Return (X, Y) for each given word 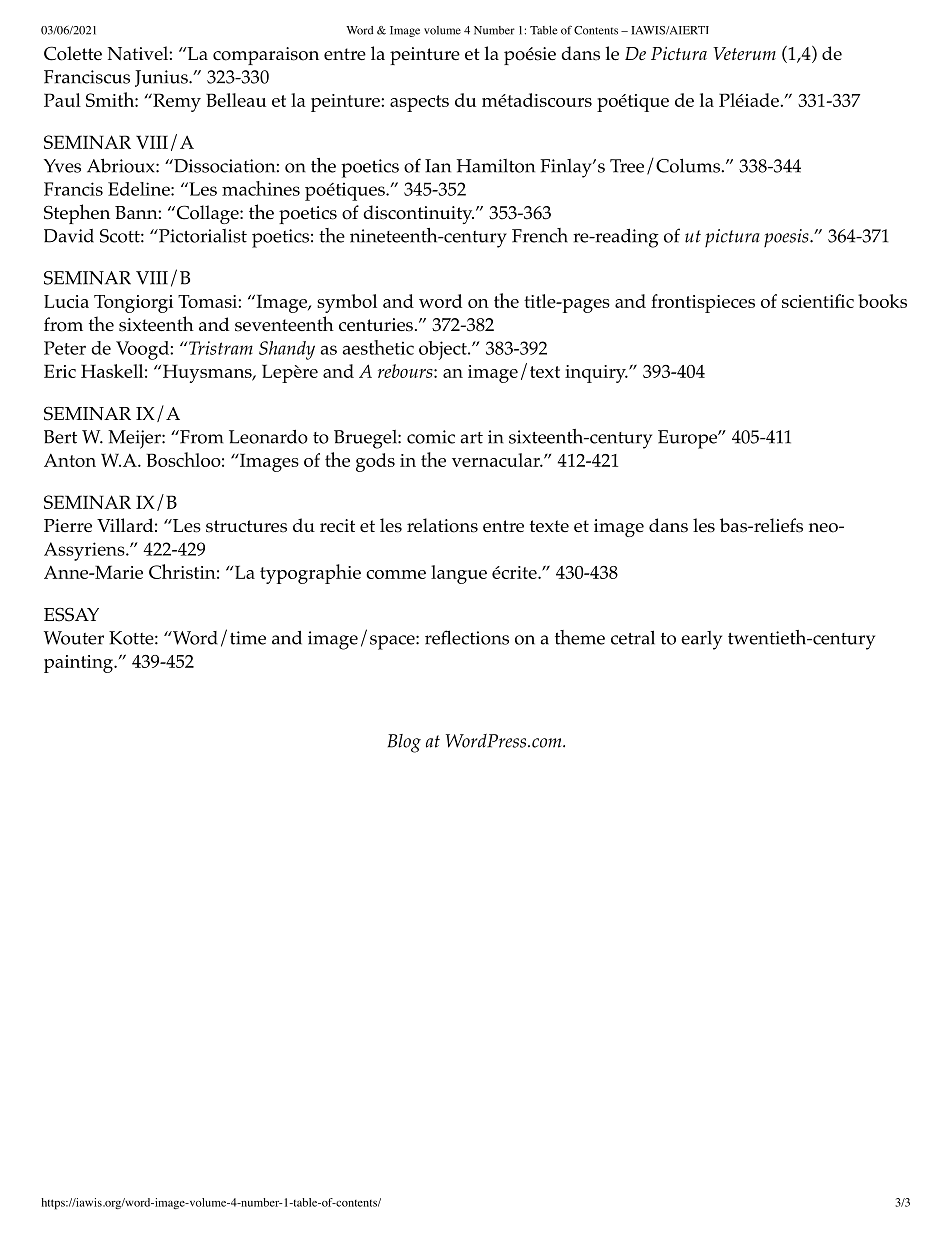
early (701, 640)
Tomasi (208, 301)
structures (246, 526)
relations (442, 525)
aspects (419, 103)
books (882, 301)
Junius (162, 78)
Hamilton (496, 166)
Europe (688, 439)
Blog (404, 743)
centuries (376, 325)
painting (79, 664)
